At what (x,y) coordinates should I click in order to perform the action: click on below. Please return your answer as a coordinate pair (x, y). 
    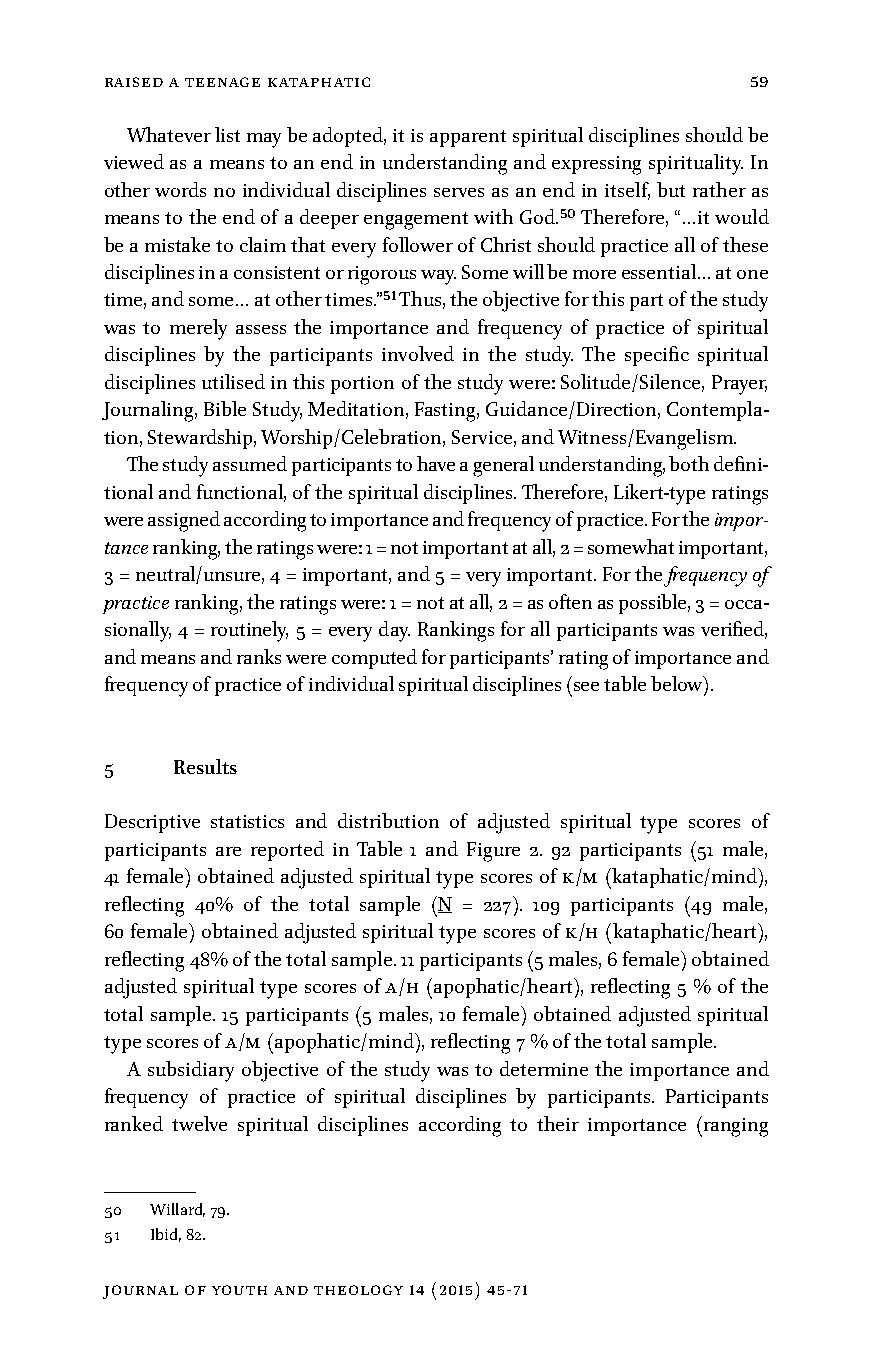
    Looking at the image, I should click on (678, 683).
